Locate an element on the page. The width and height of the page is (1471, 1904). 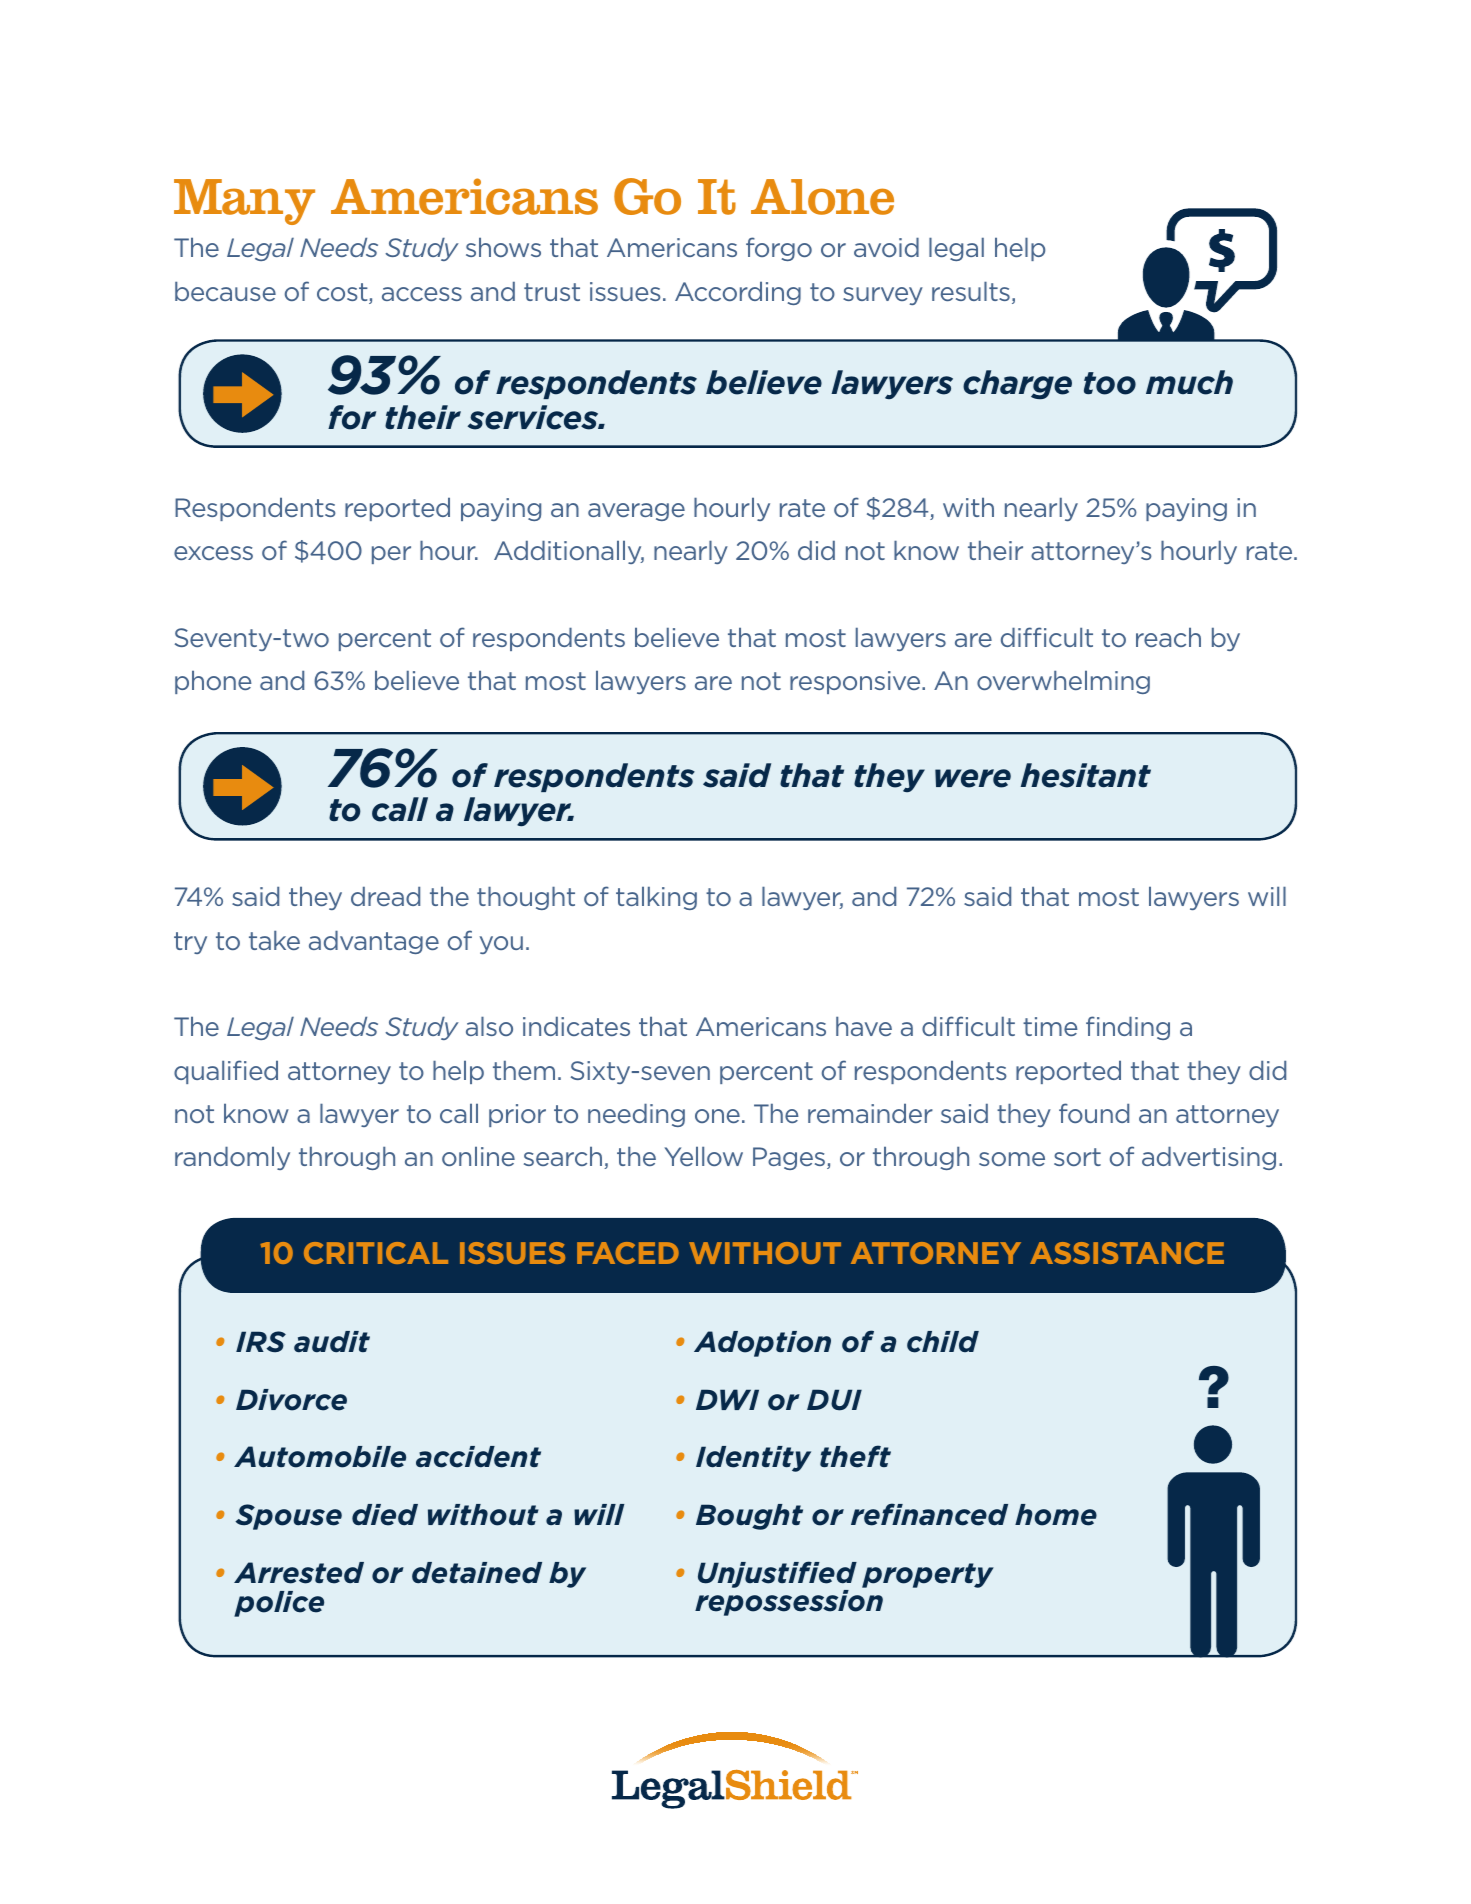
excess is located at coordinates (213, 553).
